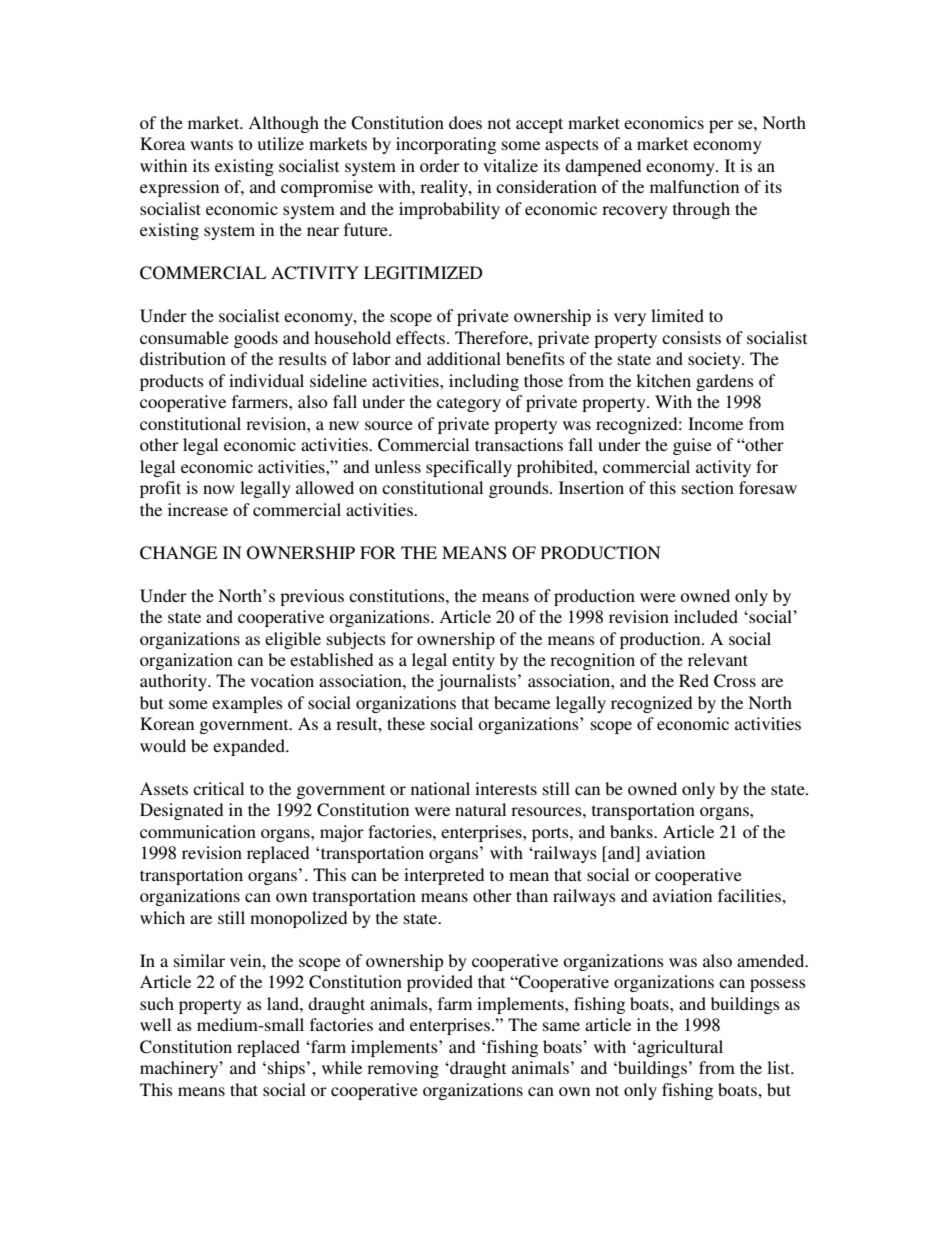 Image resolution: width=952 pixels, height=1233 pixels. Describe the element at coordinates (211, 144) in the image. I see `wants` at that location.
